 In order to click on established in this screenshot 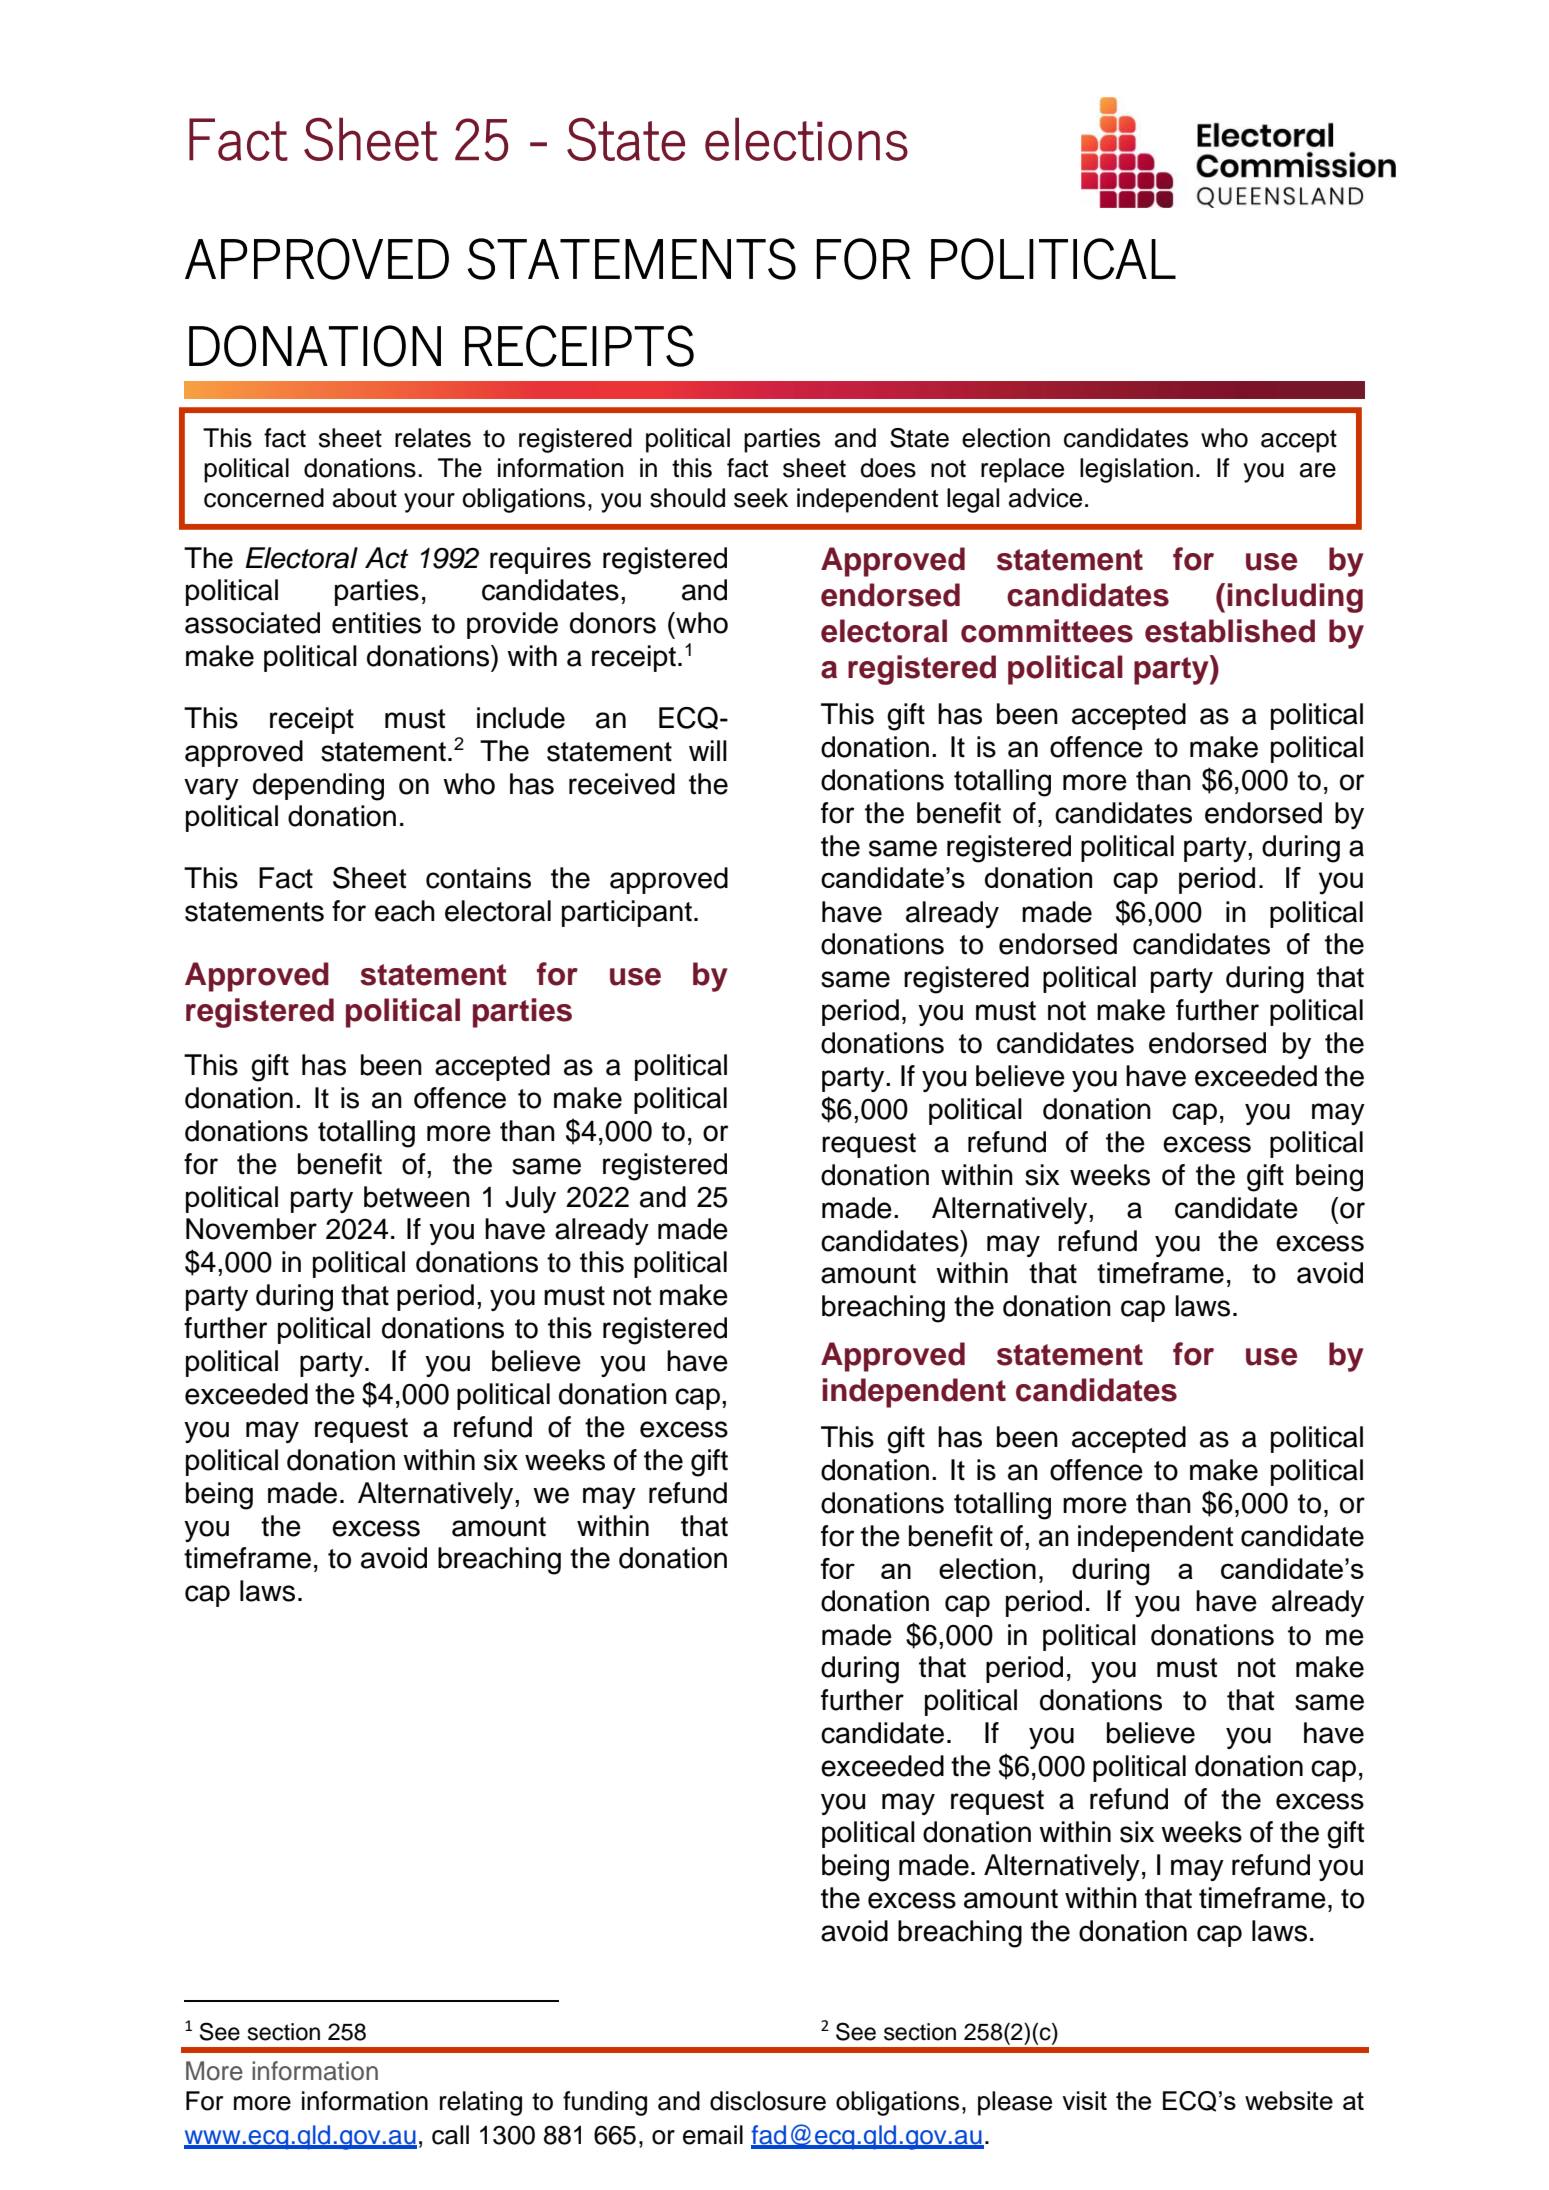, I will do `click(1230, 631)`.
